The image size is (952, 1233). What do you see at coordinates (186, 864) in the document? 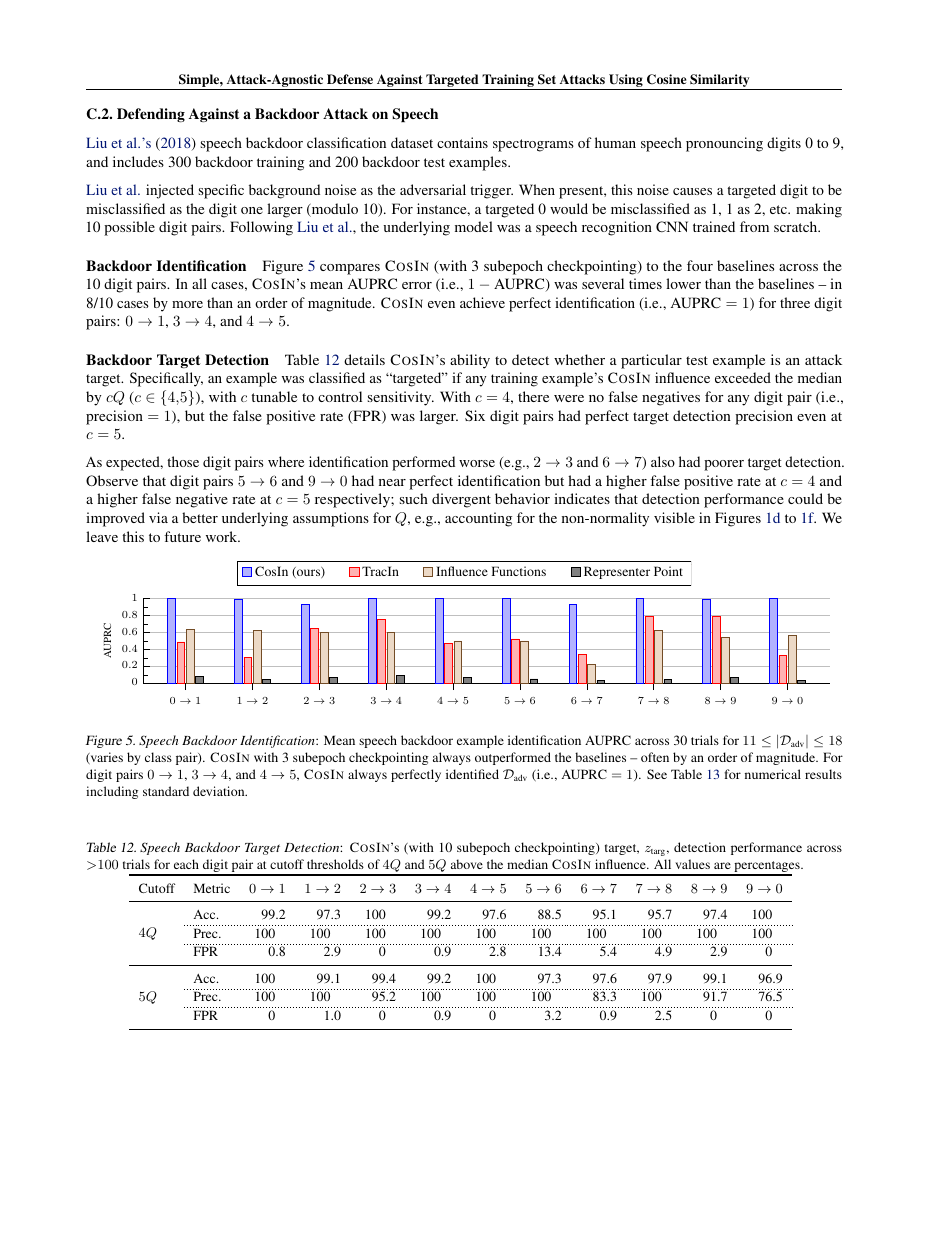
I see `each` at bounding box center [186, 864].
